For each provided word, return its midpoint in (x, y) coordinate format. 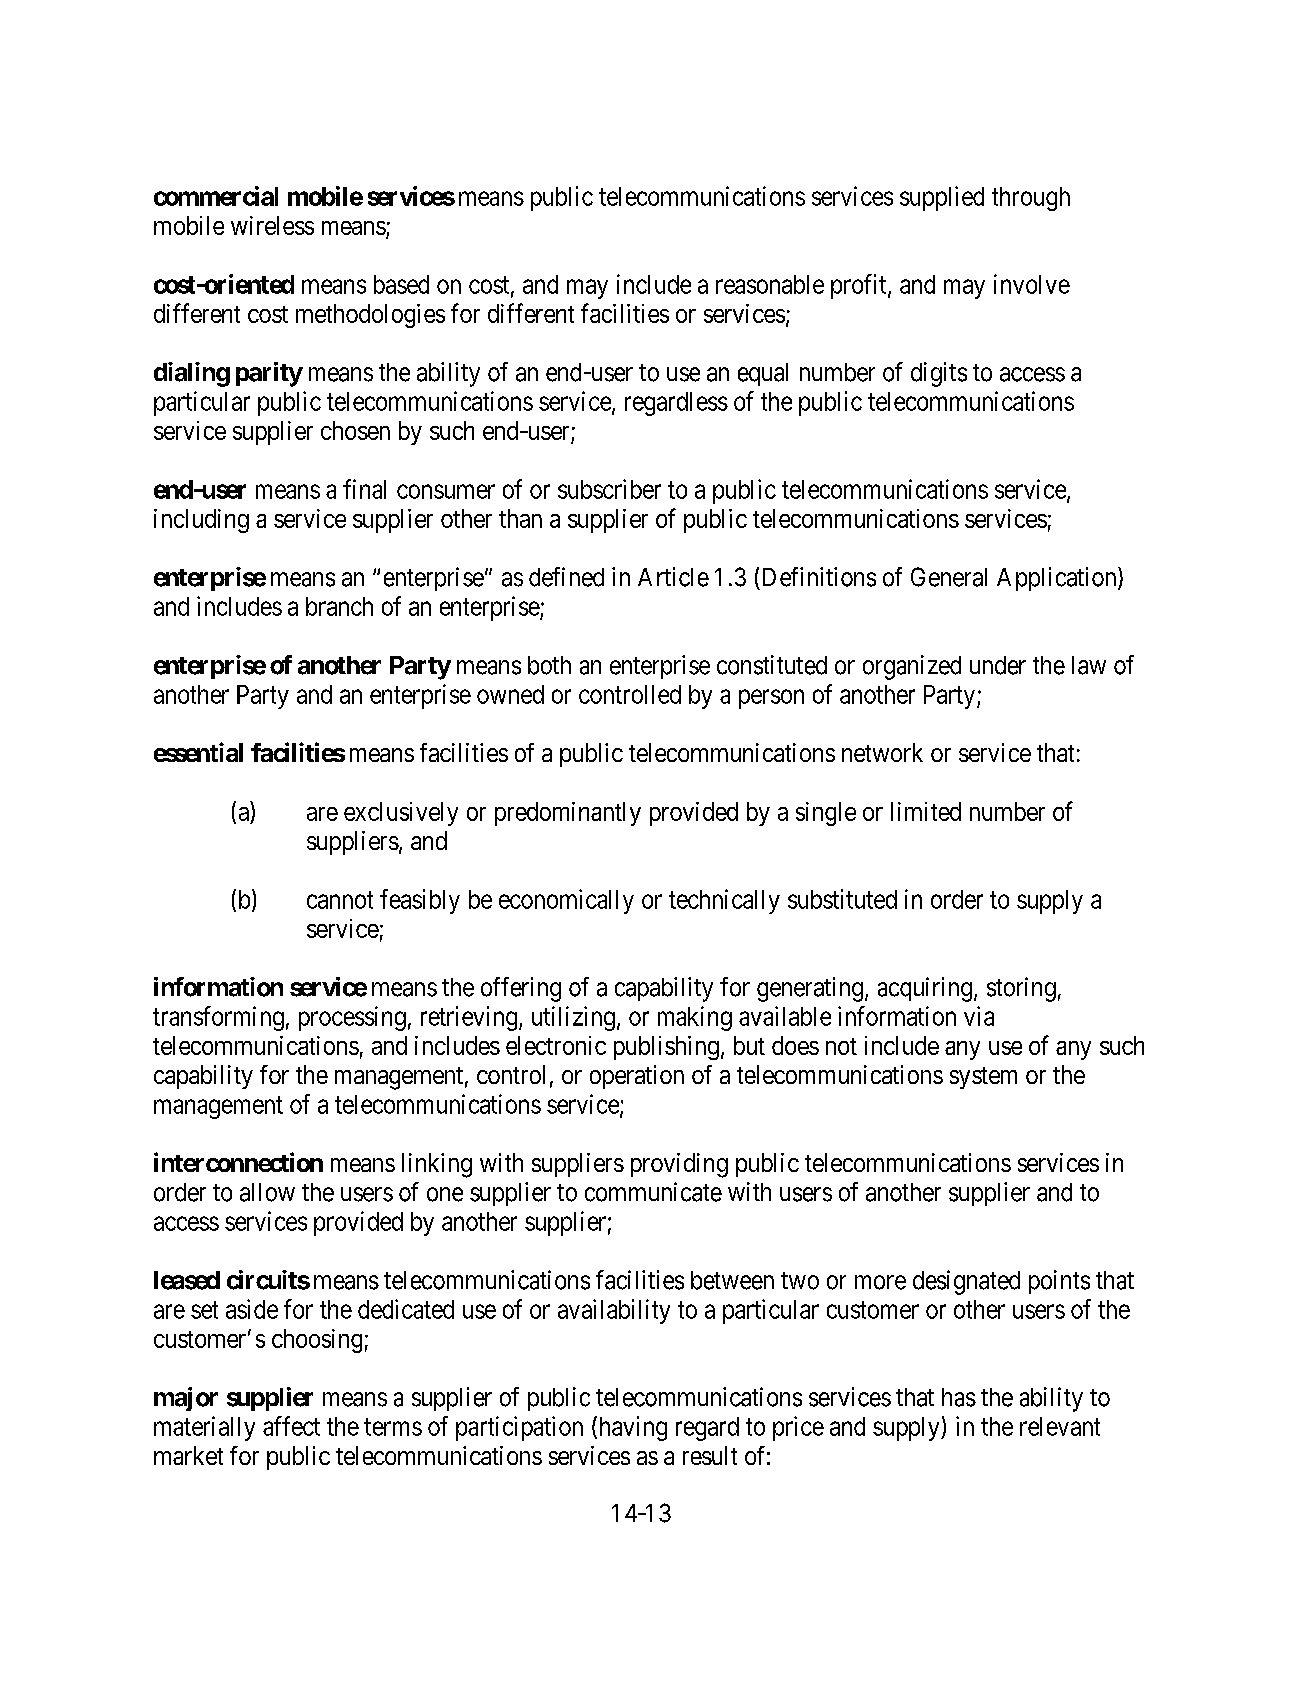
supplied (942, 198)
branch (339, 606)
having (631, 1428)
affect (291, 1426)
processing (352, 1018)
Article (673, 577)
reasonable (770, 284)
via (979, 1016)
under (998, 665)
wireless (272, 225)
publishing (666, 1048)
